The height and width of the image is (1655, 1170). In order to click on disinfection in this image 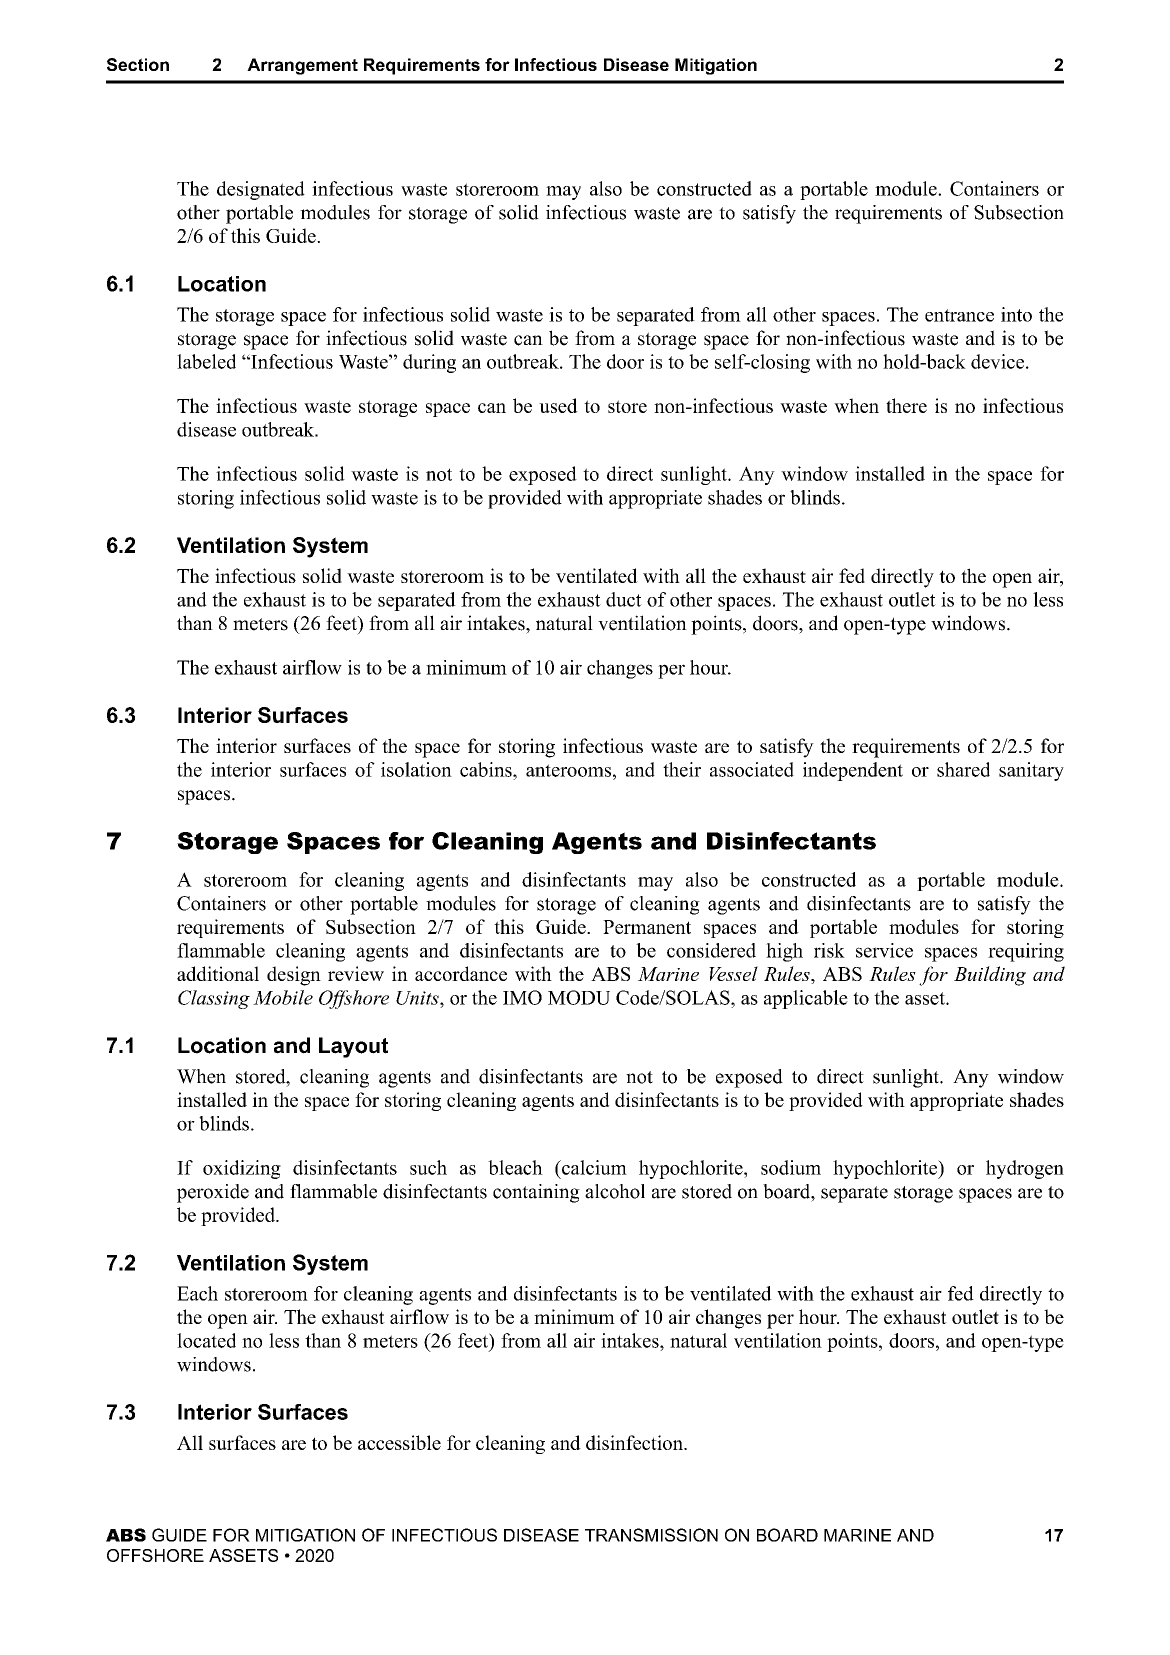, I will do `click(635, 1442)`.
